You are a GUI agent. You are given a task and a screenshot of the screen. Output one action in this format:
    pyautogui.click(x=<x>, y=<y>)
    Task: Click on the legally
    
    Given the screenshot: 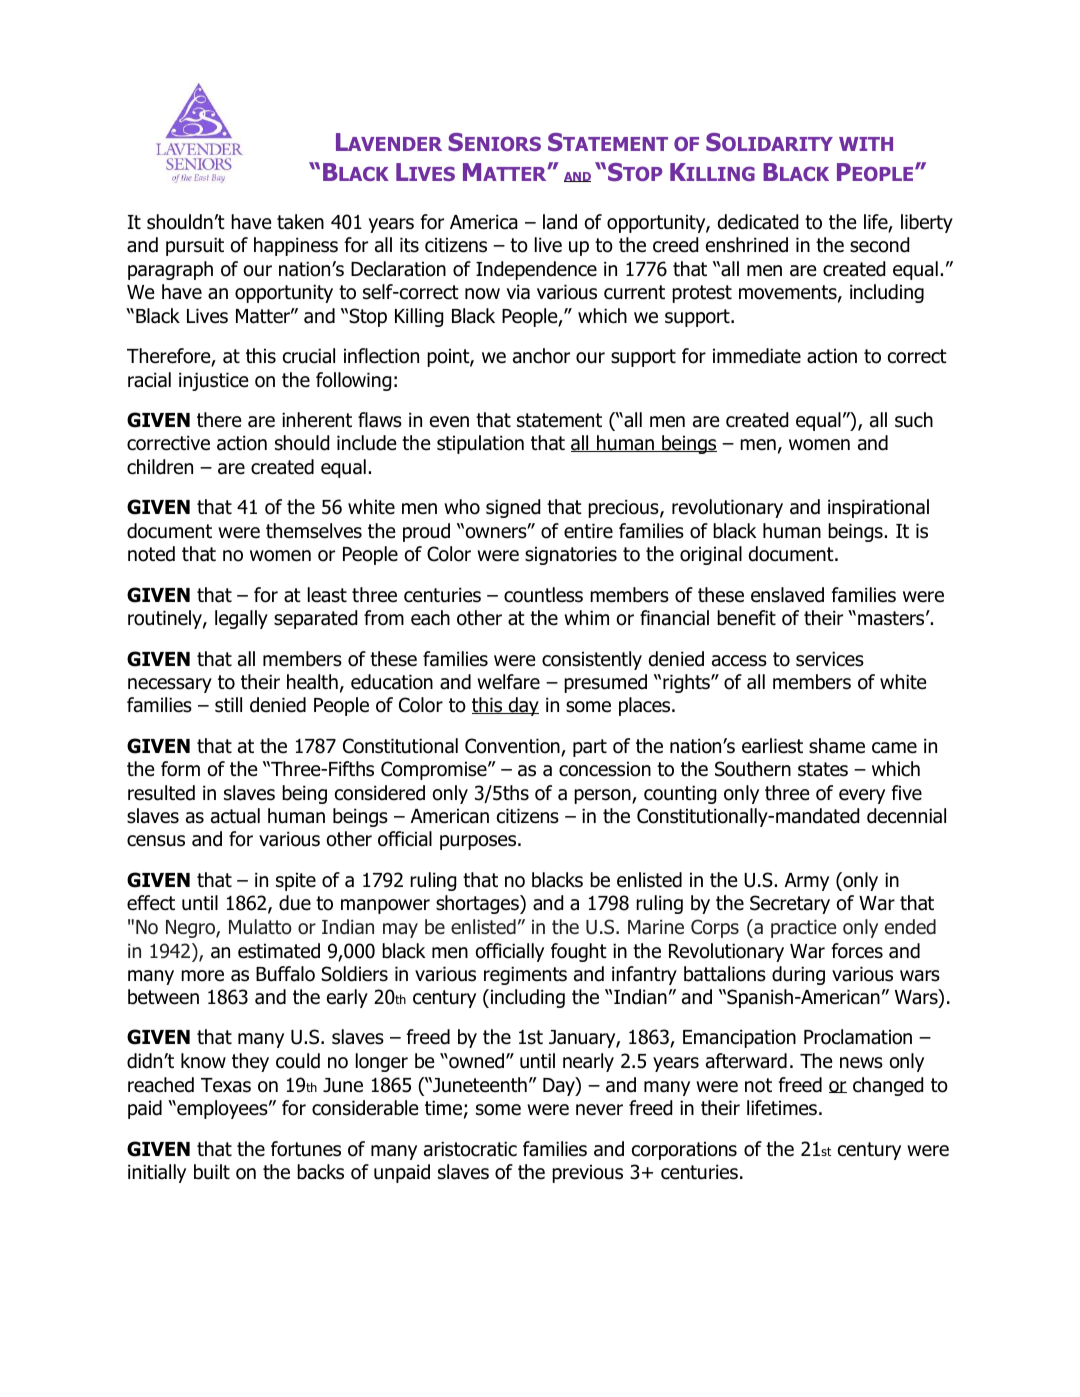 What is the action you would take?
    pyautogui.click(x=241, y=619)
